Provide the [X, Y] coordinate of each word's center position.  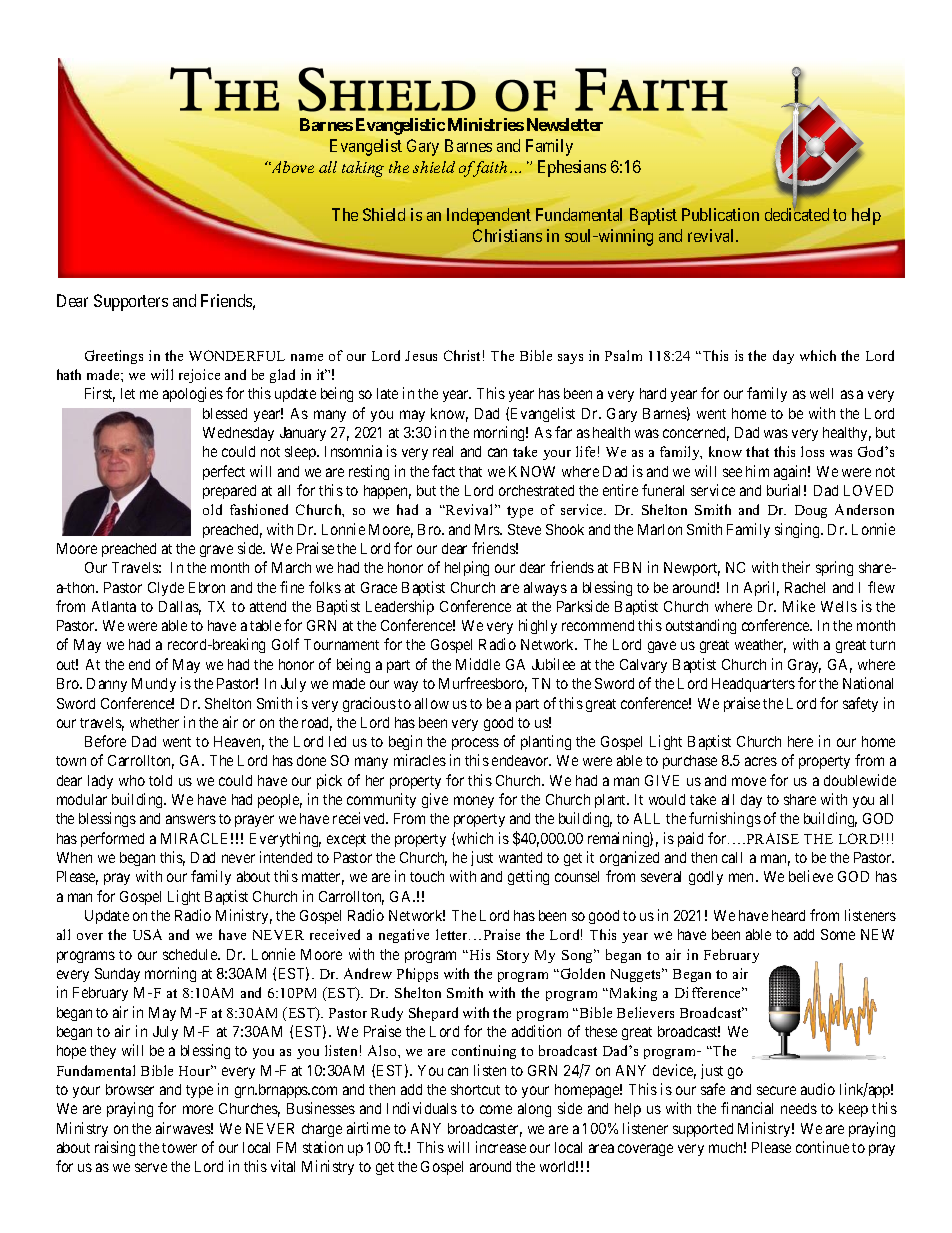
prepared [229, 492]
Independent [489, 216]
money [474, 802]
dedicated [797, 214]
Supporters [131, 302]
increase [501, 1147]
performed [112, 839]
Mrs [488, 529]
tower [179, 1148]
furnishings [725, 819]
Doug [811, 511]
